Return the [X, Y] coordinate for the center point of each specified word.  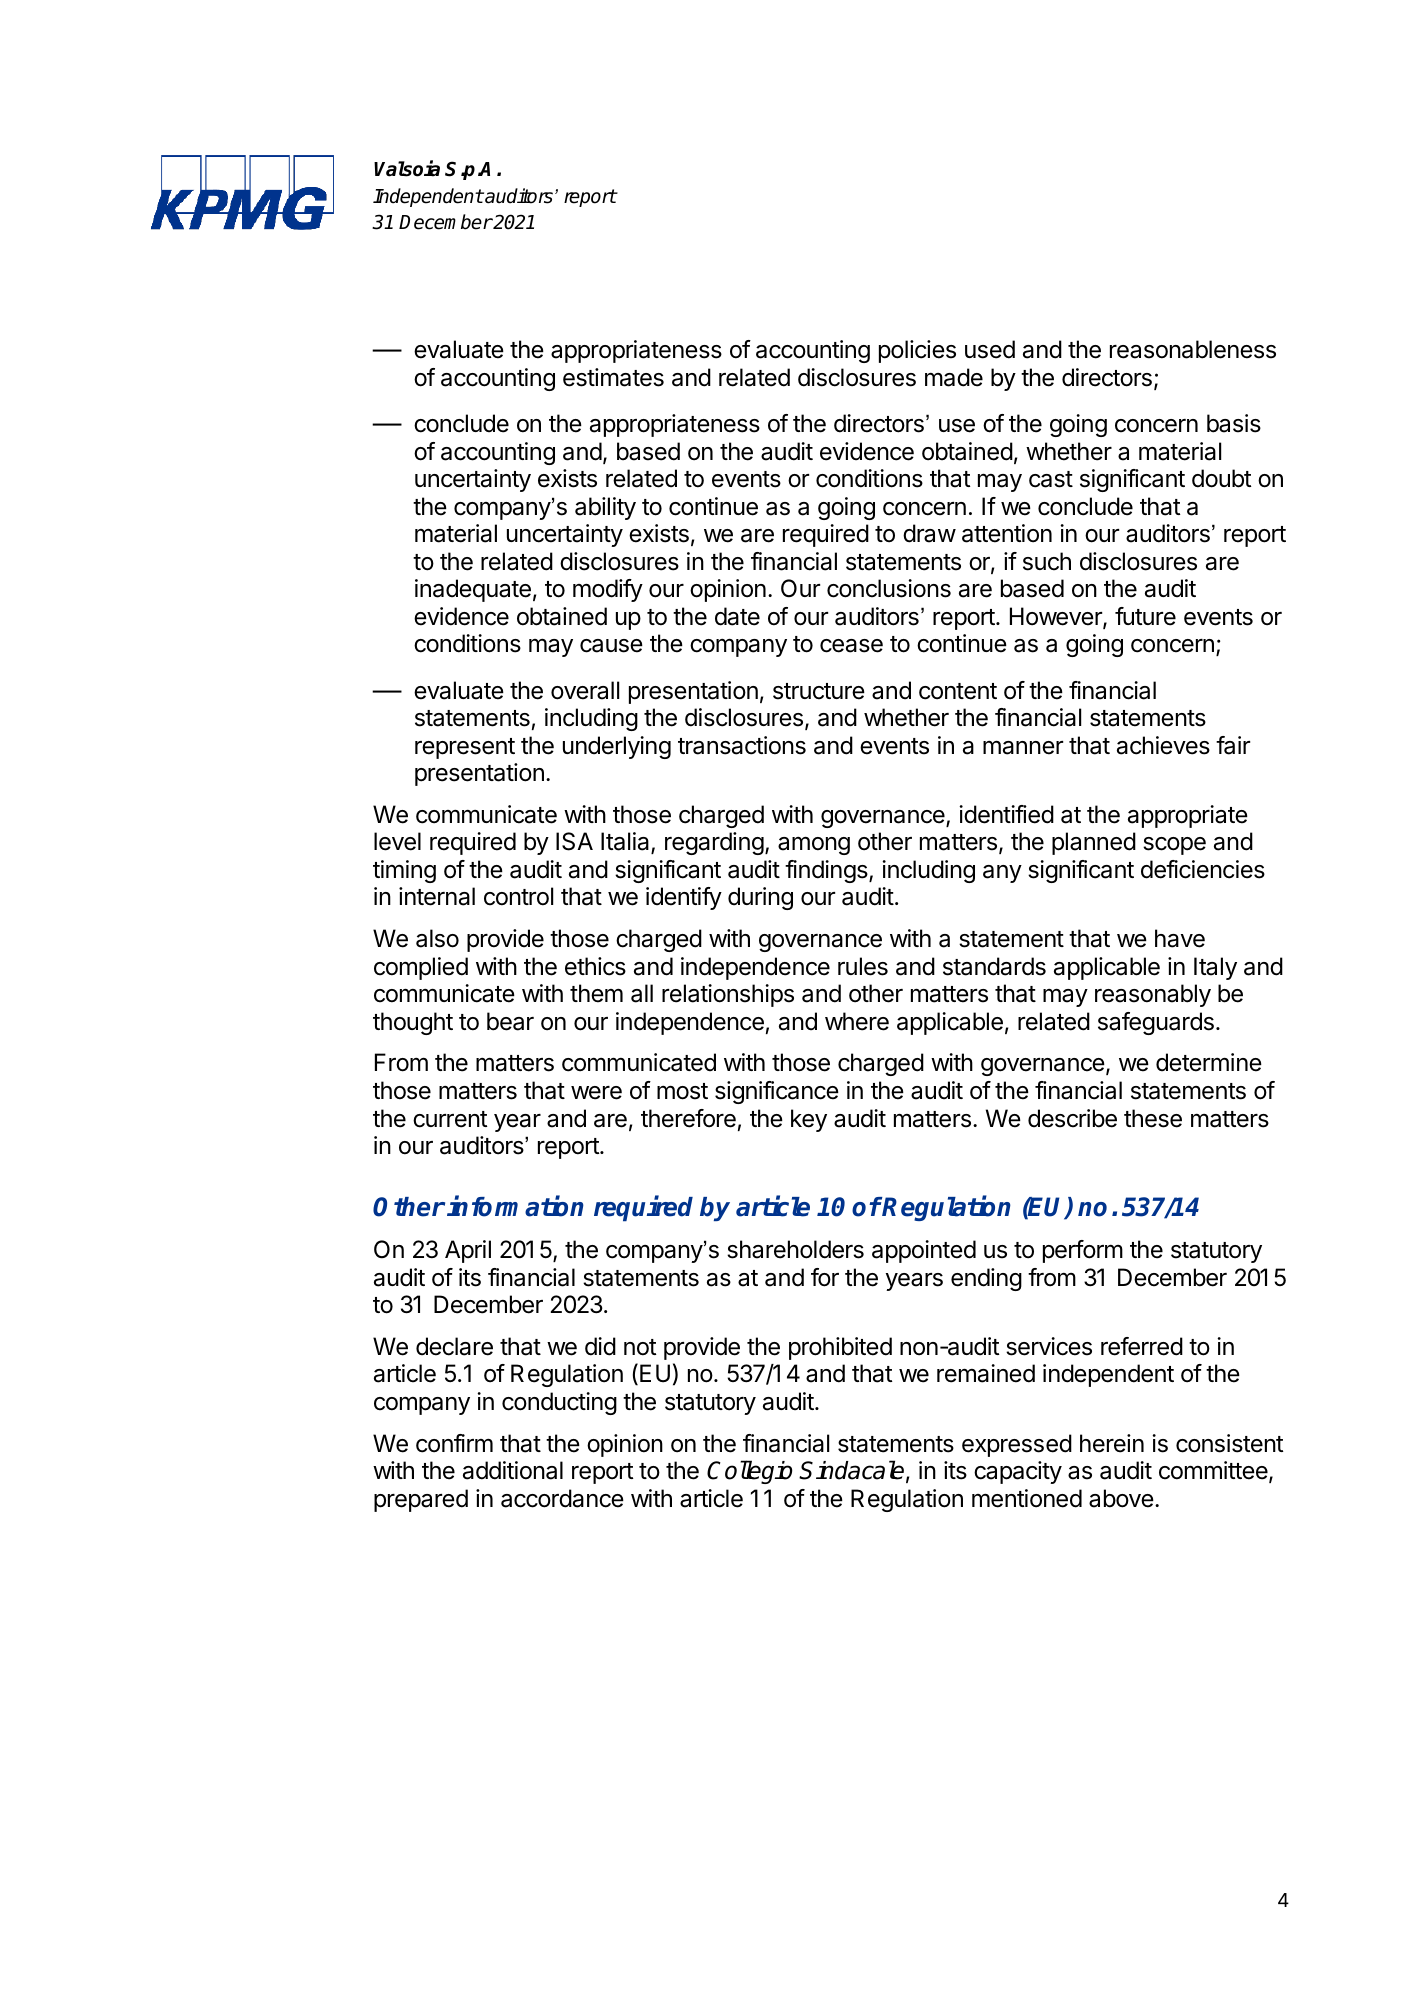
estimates [613, 377]
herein [1112, 1443]
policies [917, 351]
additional [513, 1470]
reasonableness [1193, 349]
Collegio [749, 1472]
